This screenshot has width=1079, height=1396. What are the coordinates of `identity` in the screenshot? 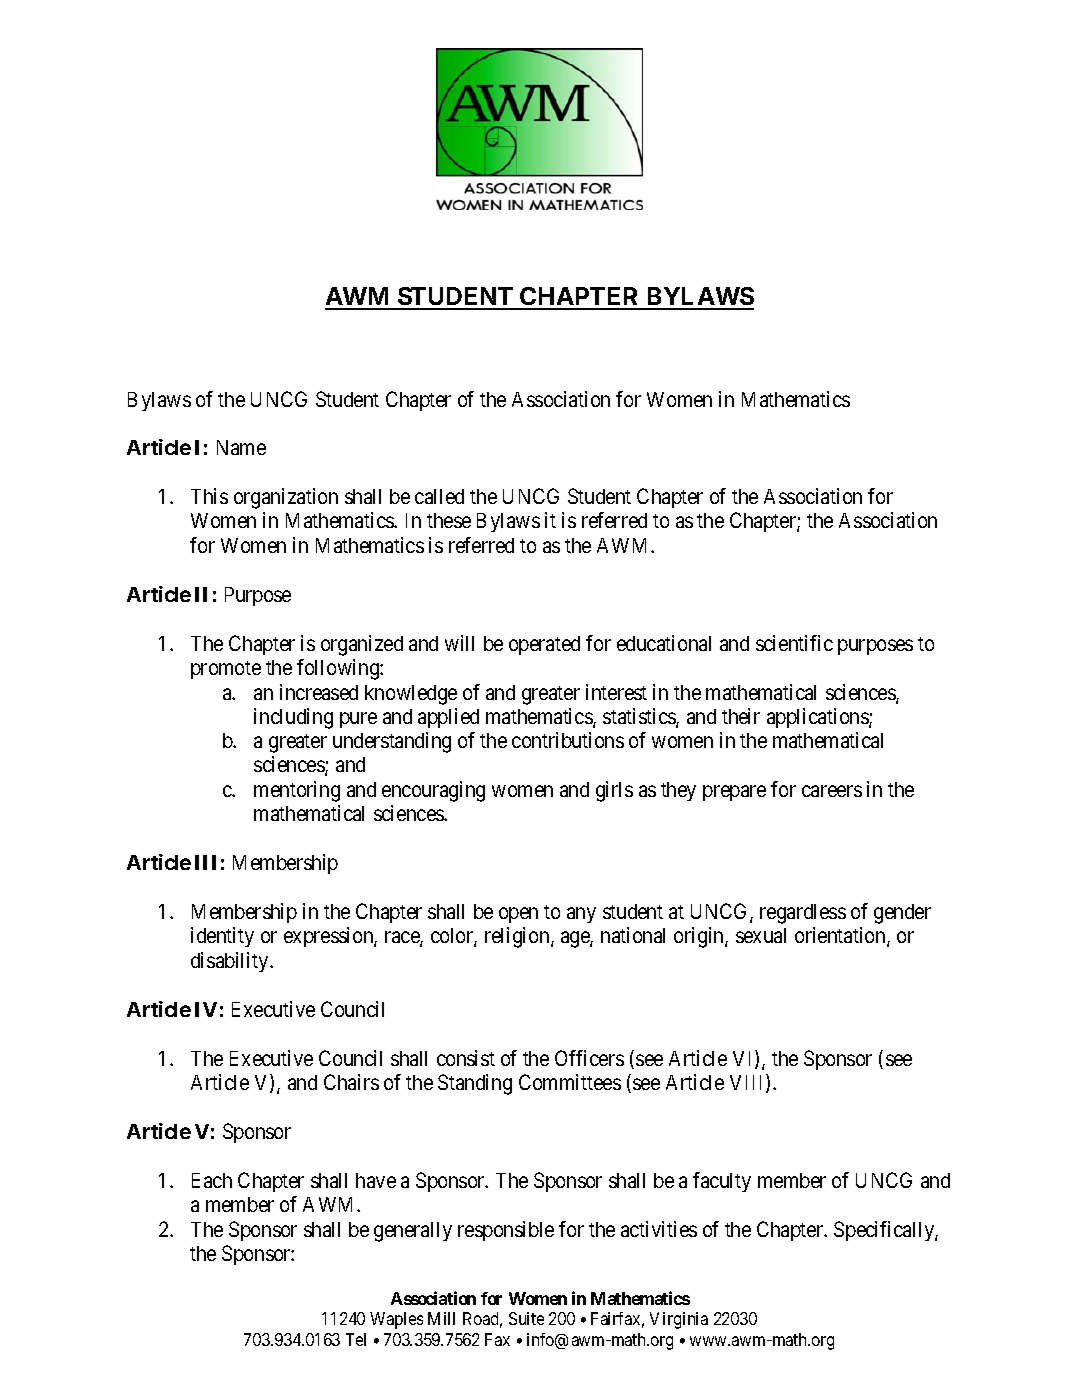 It's located at (222, 937).
